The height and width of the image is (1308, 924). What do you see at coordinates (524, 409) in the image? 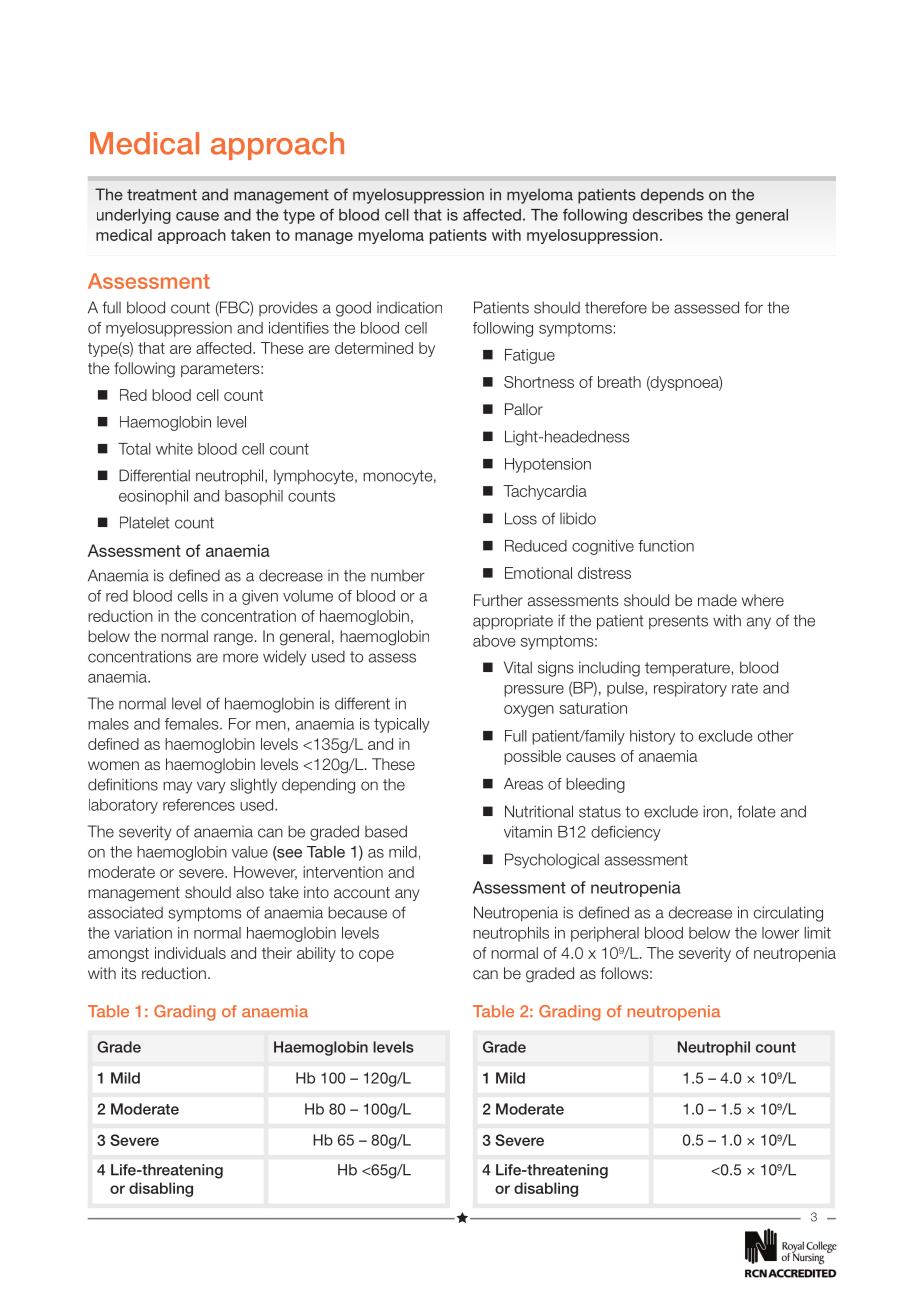
I see `Pallor` at bounding box center [524, 409].
